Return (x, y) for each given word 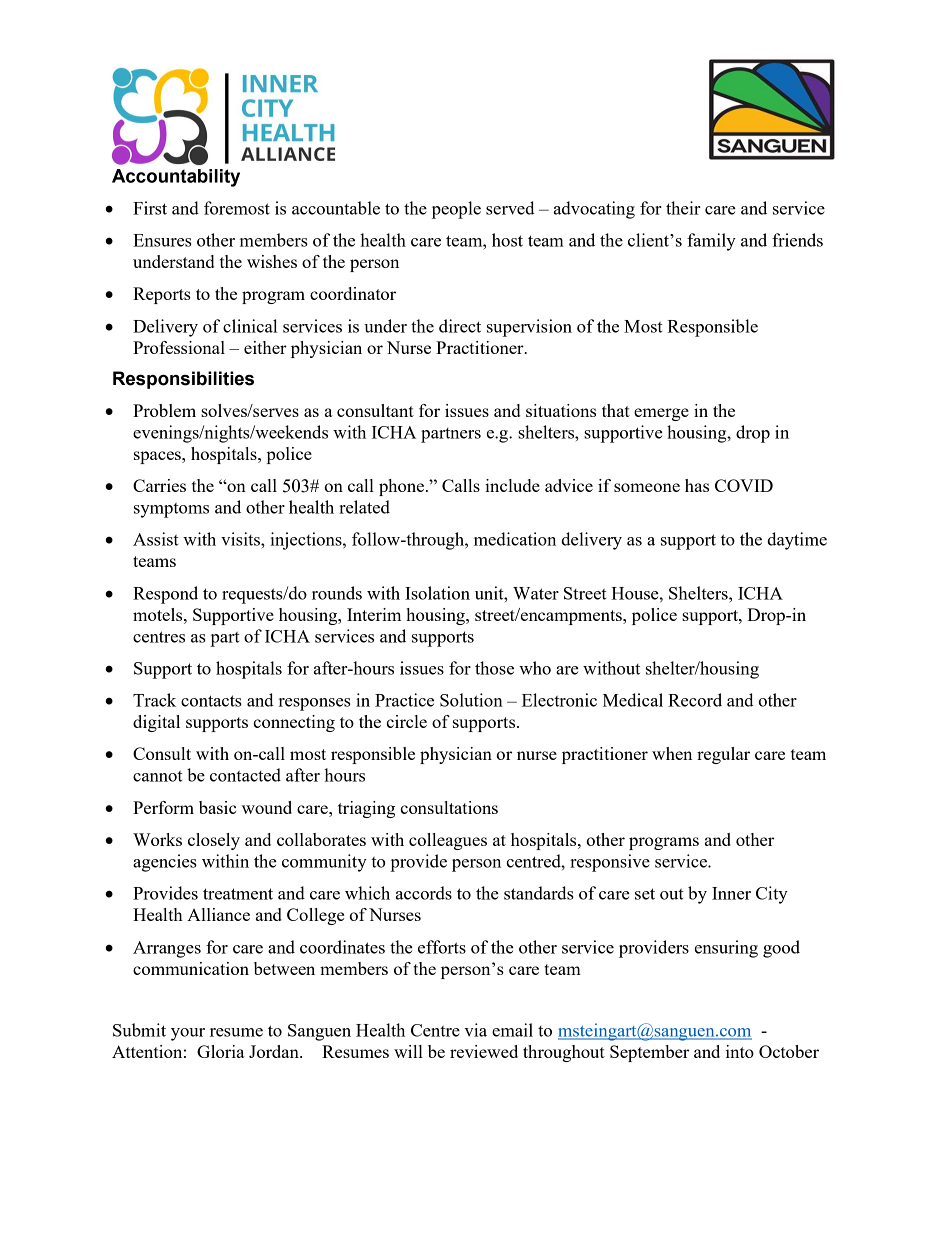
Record (695, 700)
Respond (165, 595)
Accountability (176, 178)
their (683, 208)
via (475, 1030)
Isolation (437, 593)
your (188, 1034)
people (456, 210)
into (740, 1051)
